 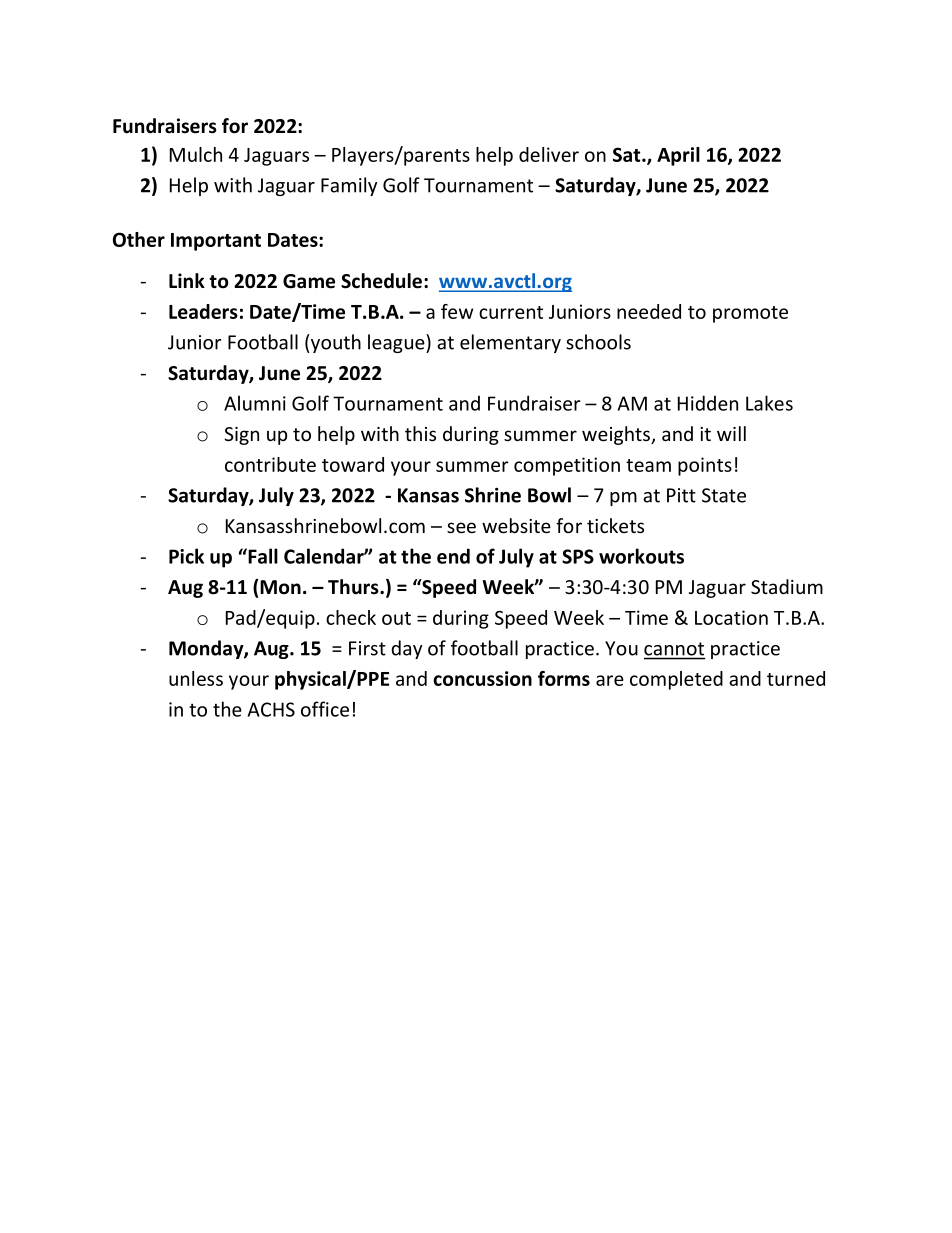 I want to click on will, so click(x=731, y=433).
